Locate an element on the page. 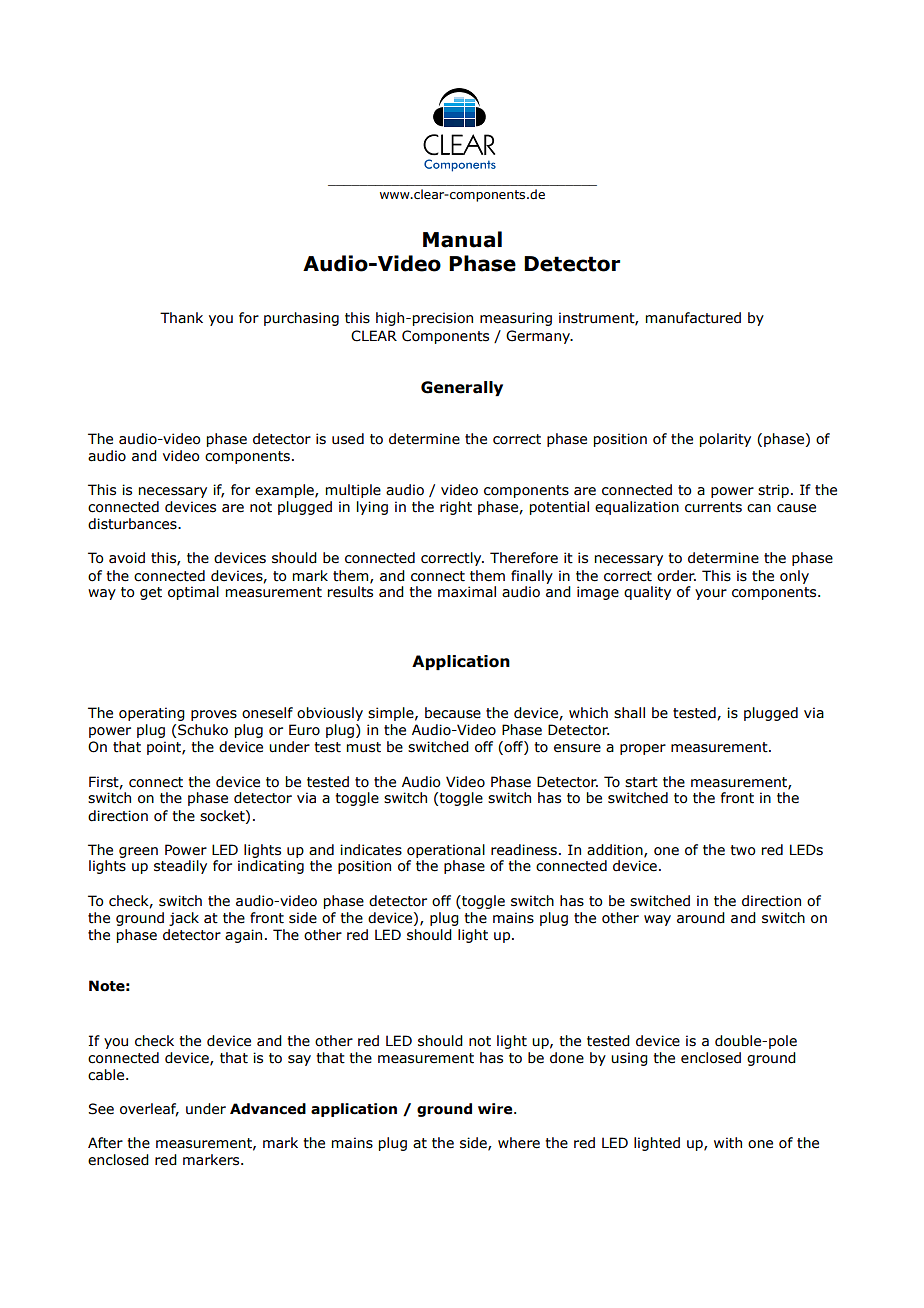 The image size is (924, 1308). manufactured is located at coordinates (693, 318).
